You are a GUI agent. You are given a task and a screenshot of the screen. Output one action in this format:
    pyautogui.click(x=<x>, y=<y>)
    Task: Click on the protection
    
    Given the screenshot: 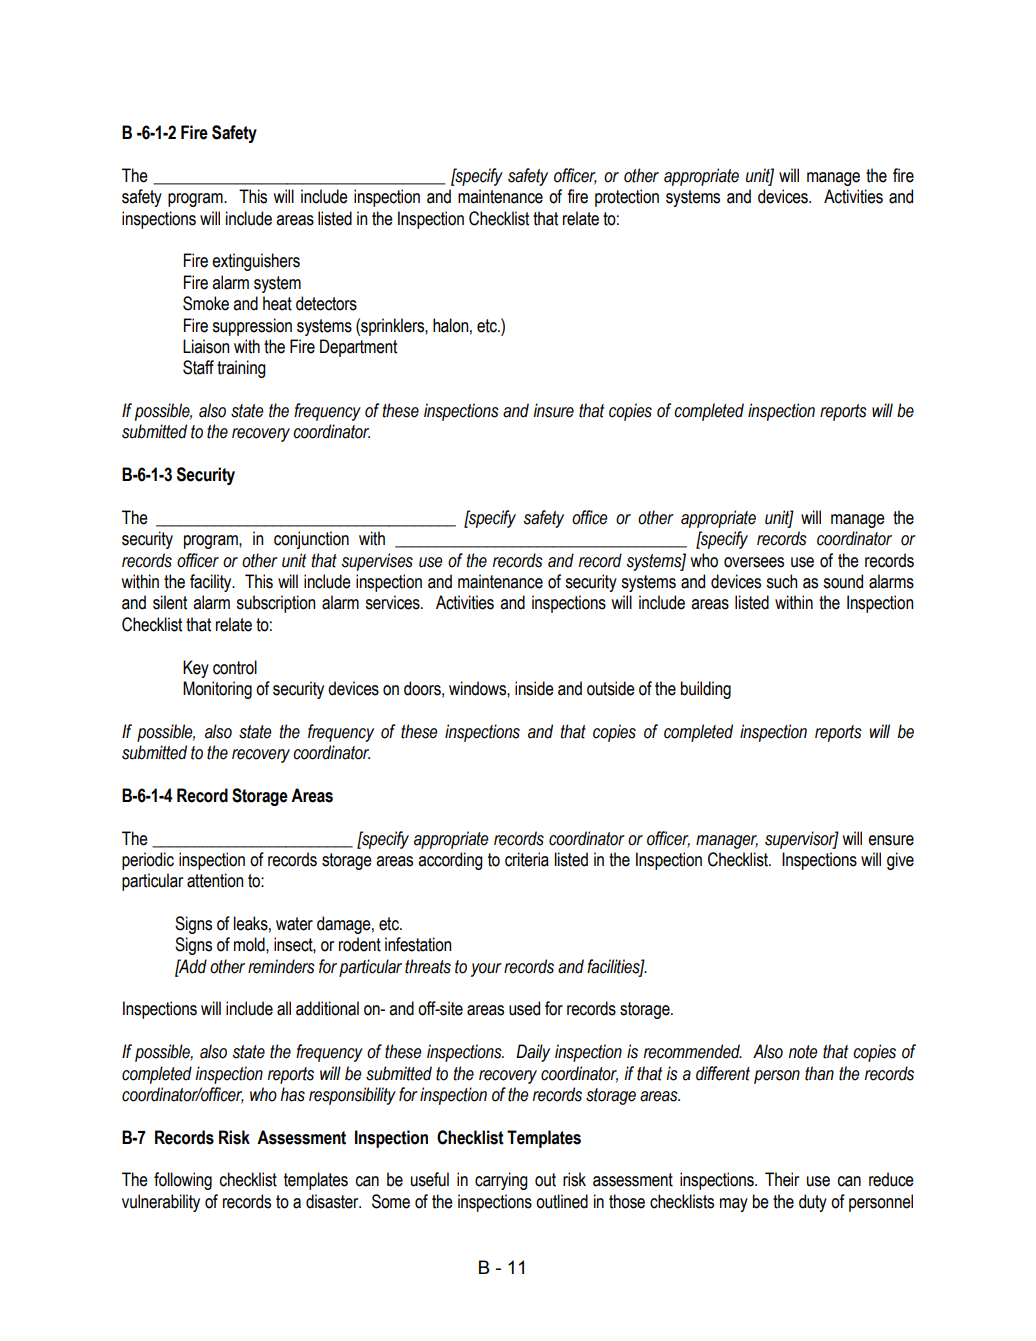 What is the action you would take?
    pyautogui.click(x=627, y=198)
